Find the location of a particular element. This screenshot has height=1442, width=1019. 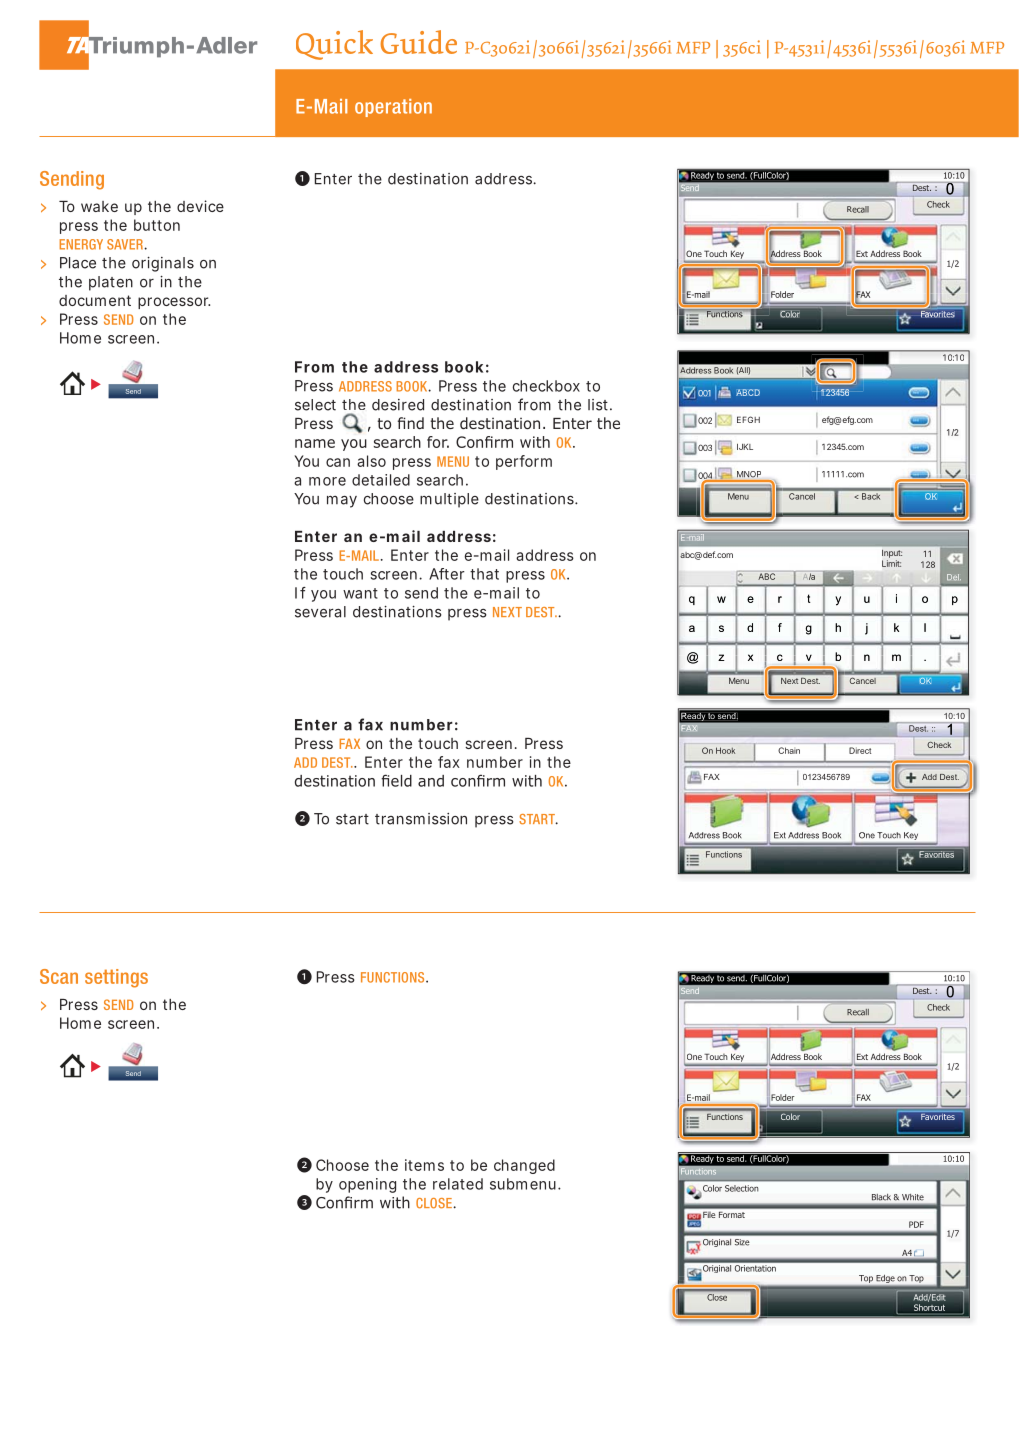

related is located at coordinates (458, 1184).
